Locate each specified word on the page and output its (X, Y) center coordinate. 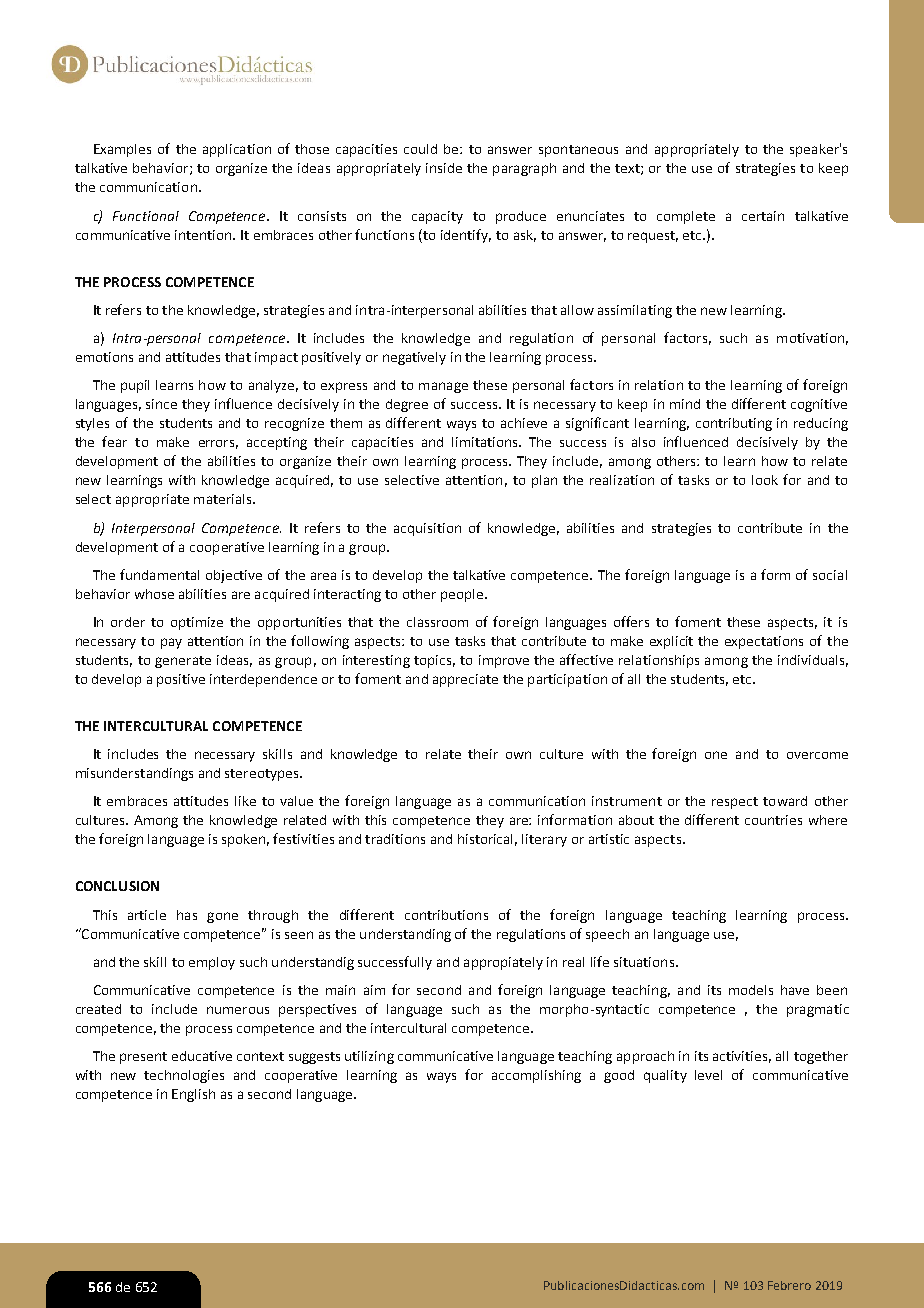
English (193, 1095)
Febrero (789, 1285)
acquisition (427, 529)
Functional (146, 216)
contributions (446, 915)
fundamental (159, 574)
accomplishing (536, 1076)
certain (763, 216)
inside (444, 168)
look (765, 480)
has (187, 915)
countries (773, 820)
